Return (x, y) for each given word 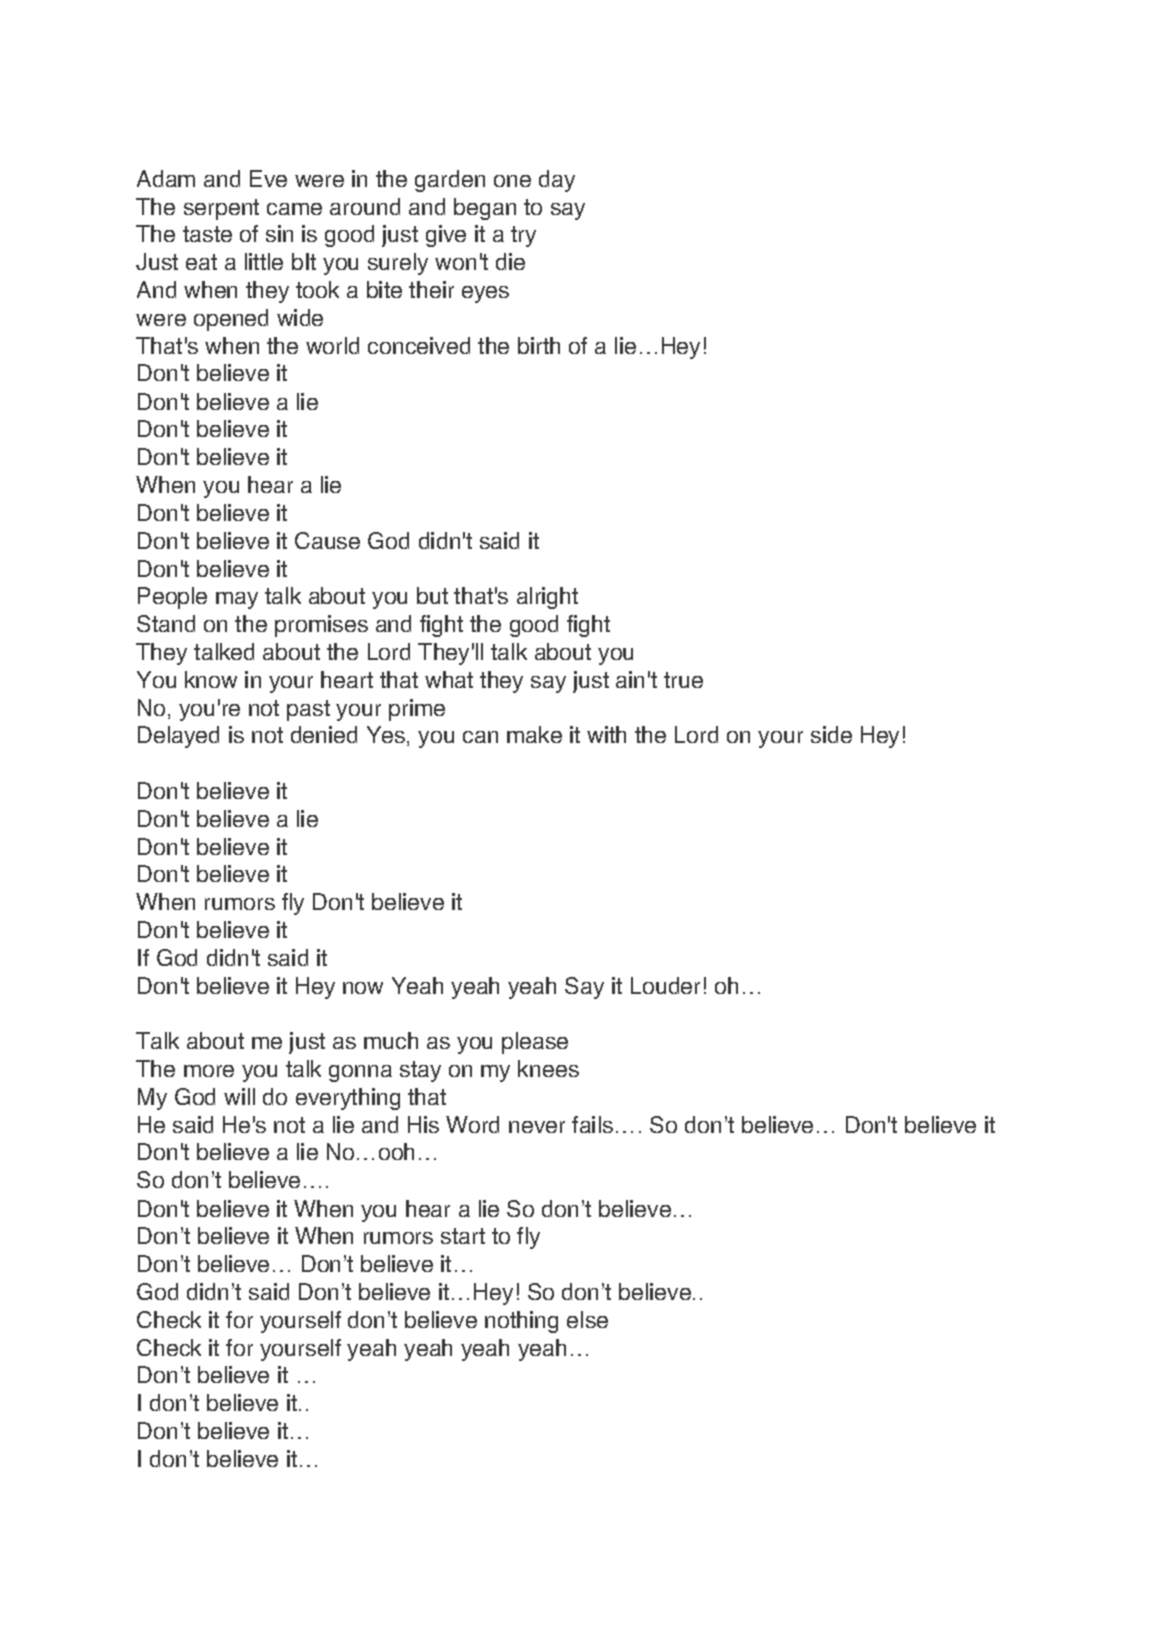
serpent (221, 209)
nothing (521, 1322)
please (535, 1043)
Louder (665, 985)
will (239, 1096)
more (209, 1071)
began (485, 209)
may (237, 600)
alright (547, 598)
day (557, 181)
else (587, 1319)
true (683, 680)
